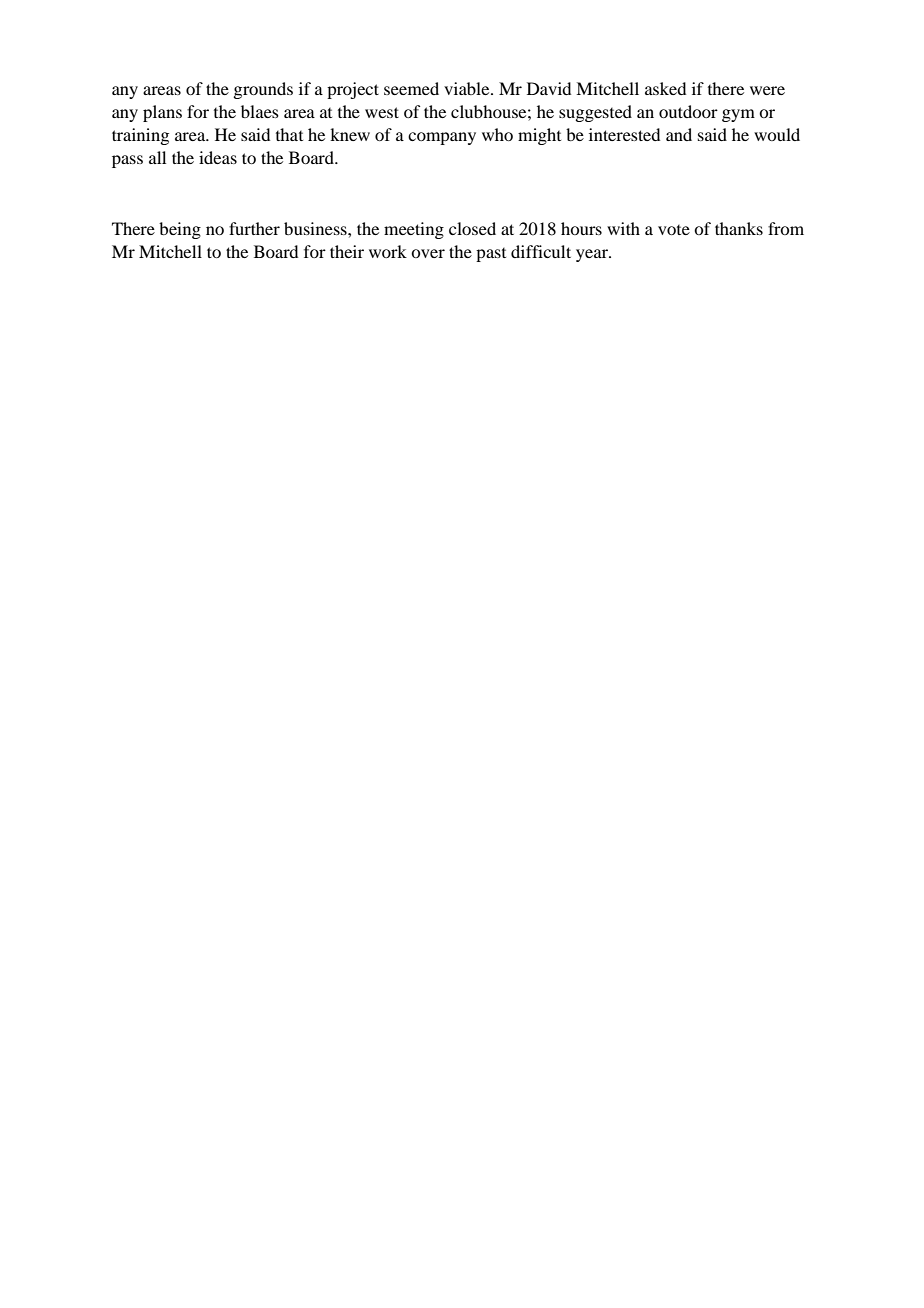  What do you see at coordinates (127, 161) in the screenshot?
I see `pass` at bounding box center [127, 161].
